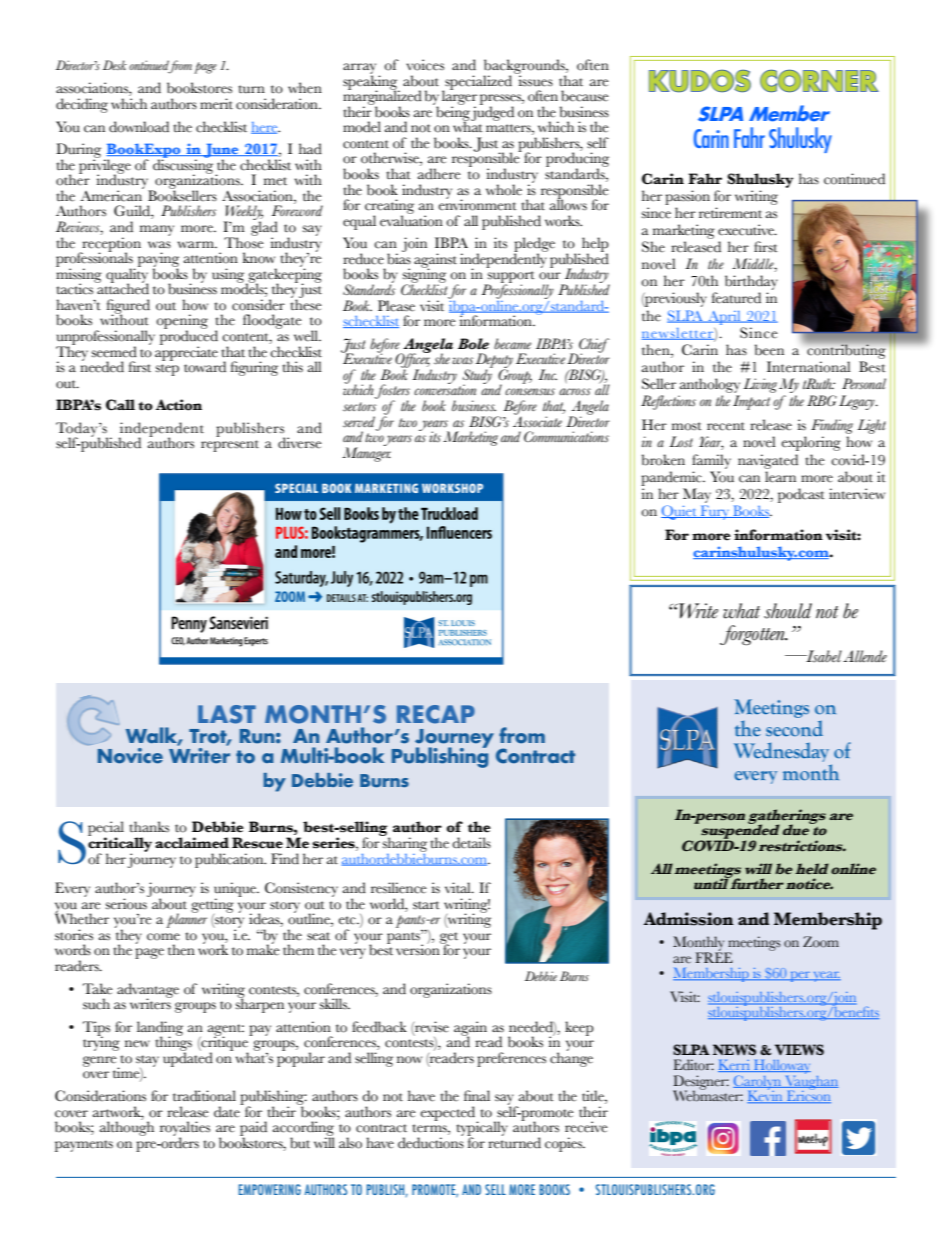 This screenshot has width=952, height=1233. I want to click on Associate, so click(537, 421).
